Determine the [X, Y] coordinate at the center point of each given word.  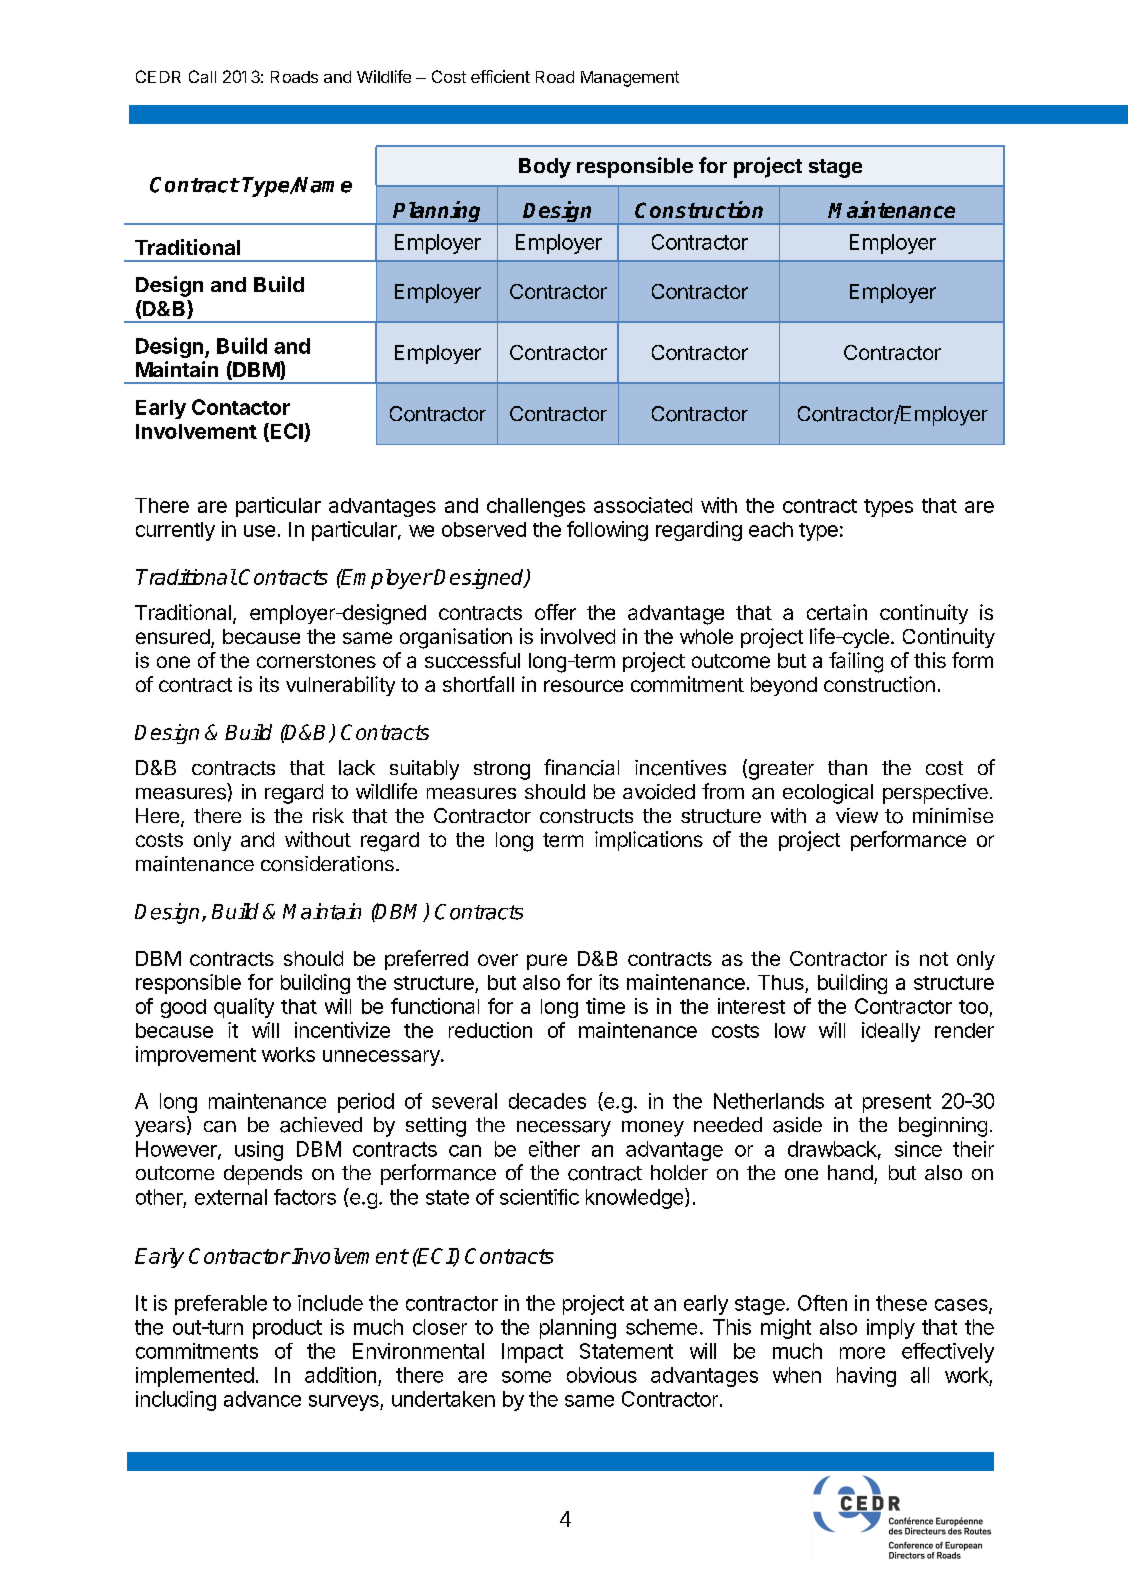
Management [630, 79]
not [934, 959]
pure [547, 962]
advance [262, 1399]
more [862, 1353]
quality [244, 1008]
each [771, 529]
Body [545, 168]
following [607, 531]
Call [202, 76]
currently [175, 531]
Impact [532, 1353]
